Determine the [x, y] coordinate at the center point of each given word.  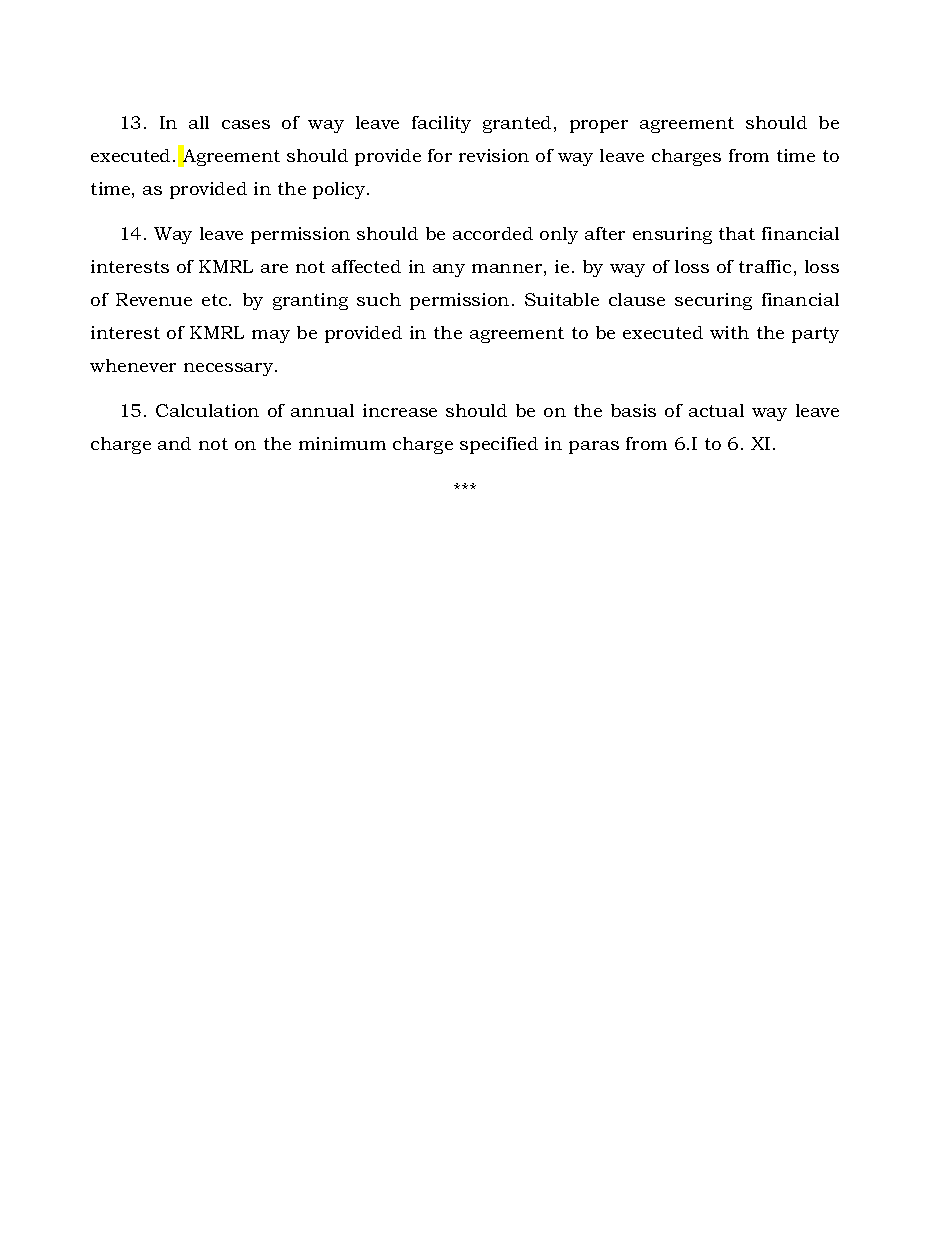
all [199, 122]
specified [499, 445]
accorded [493, 233]
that [737, 233]
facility [441, 124]
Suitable [562, 299]
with [729, 332]
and [174, 443]
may [271, 336]
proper [599, 126]
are [274, 268]
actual [716, 410]
